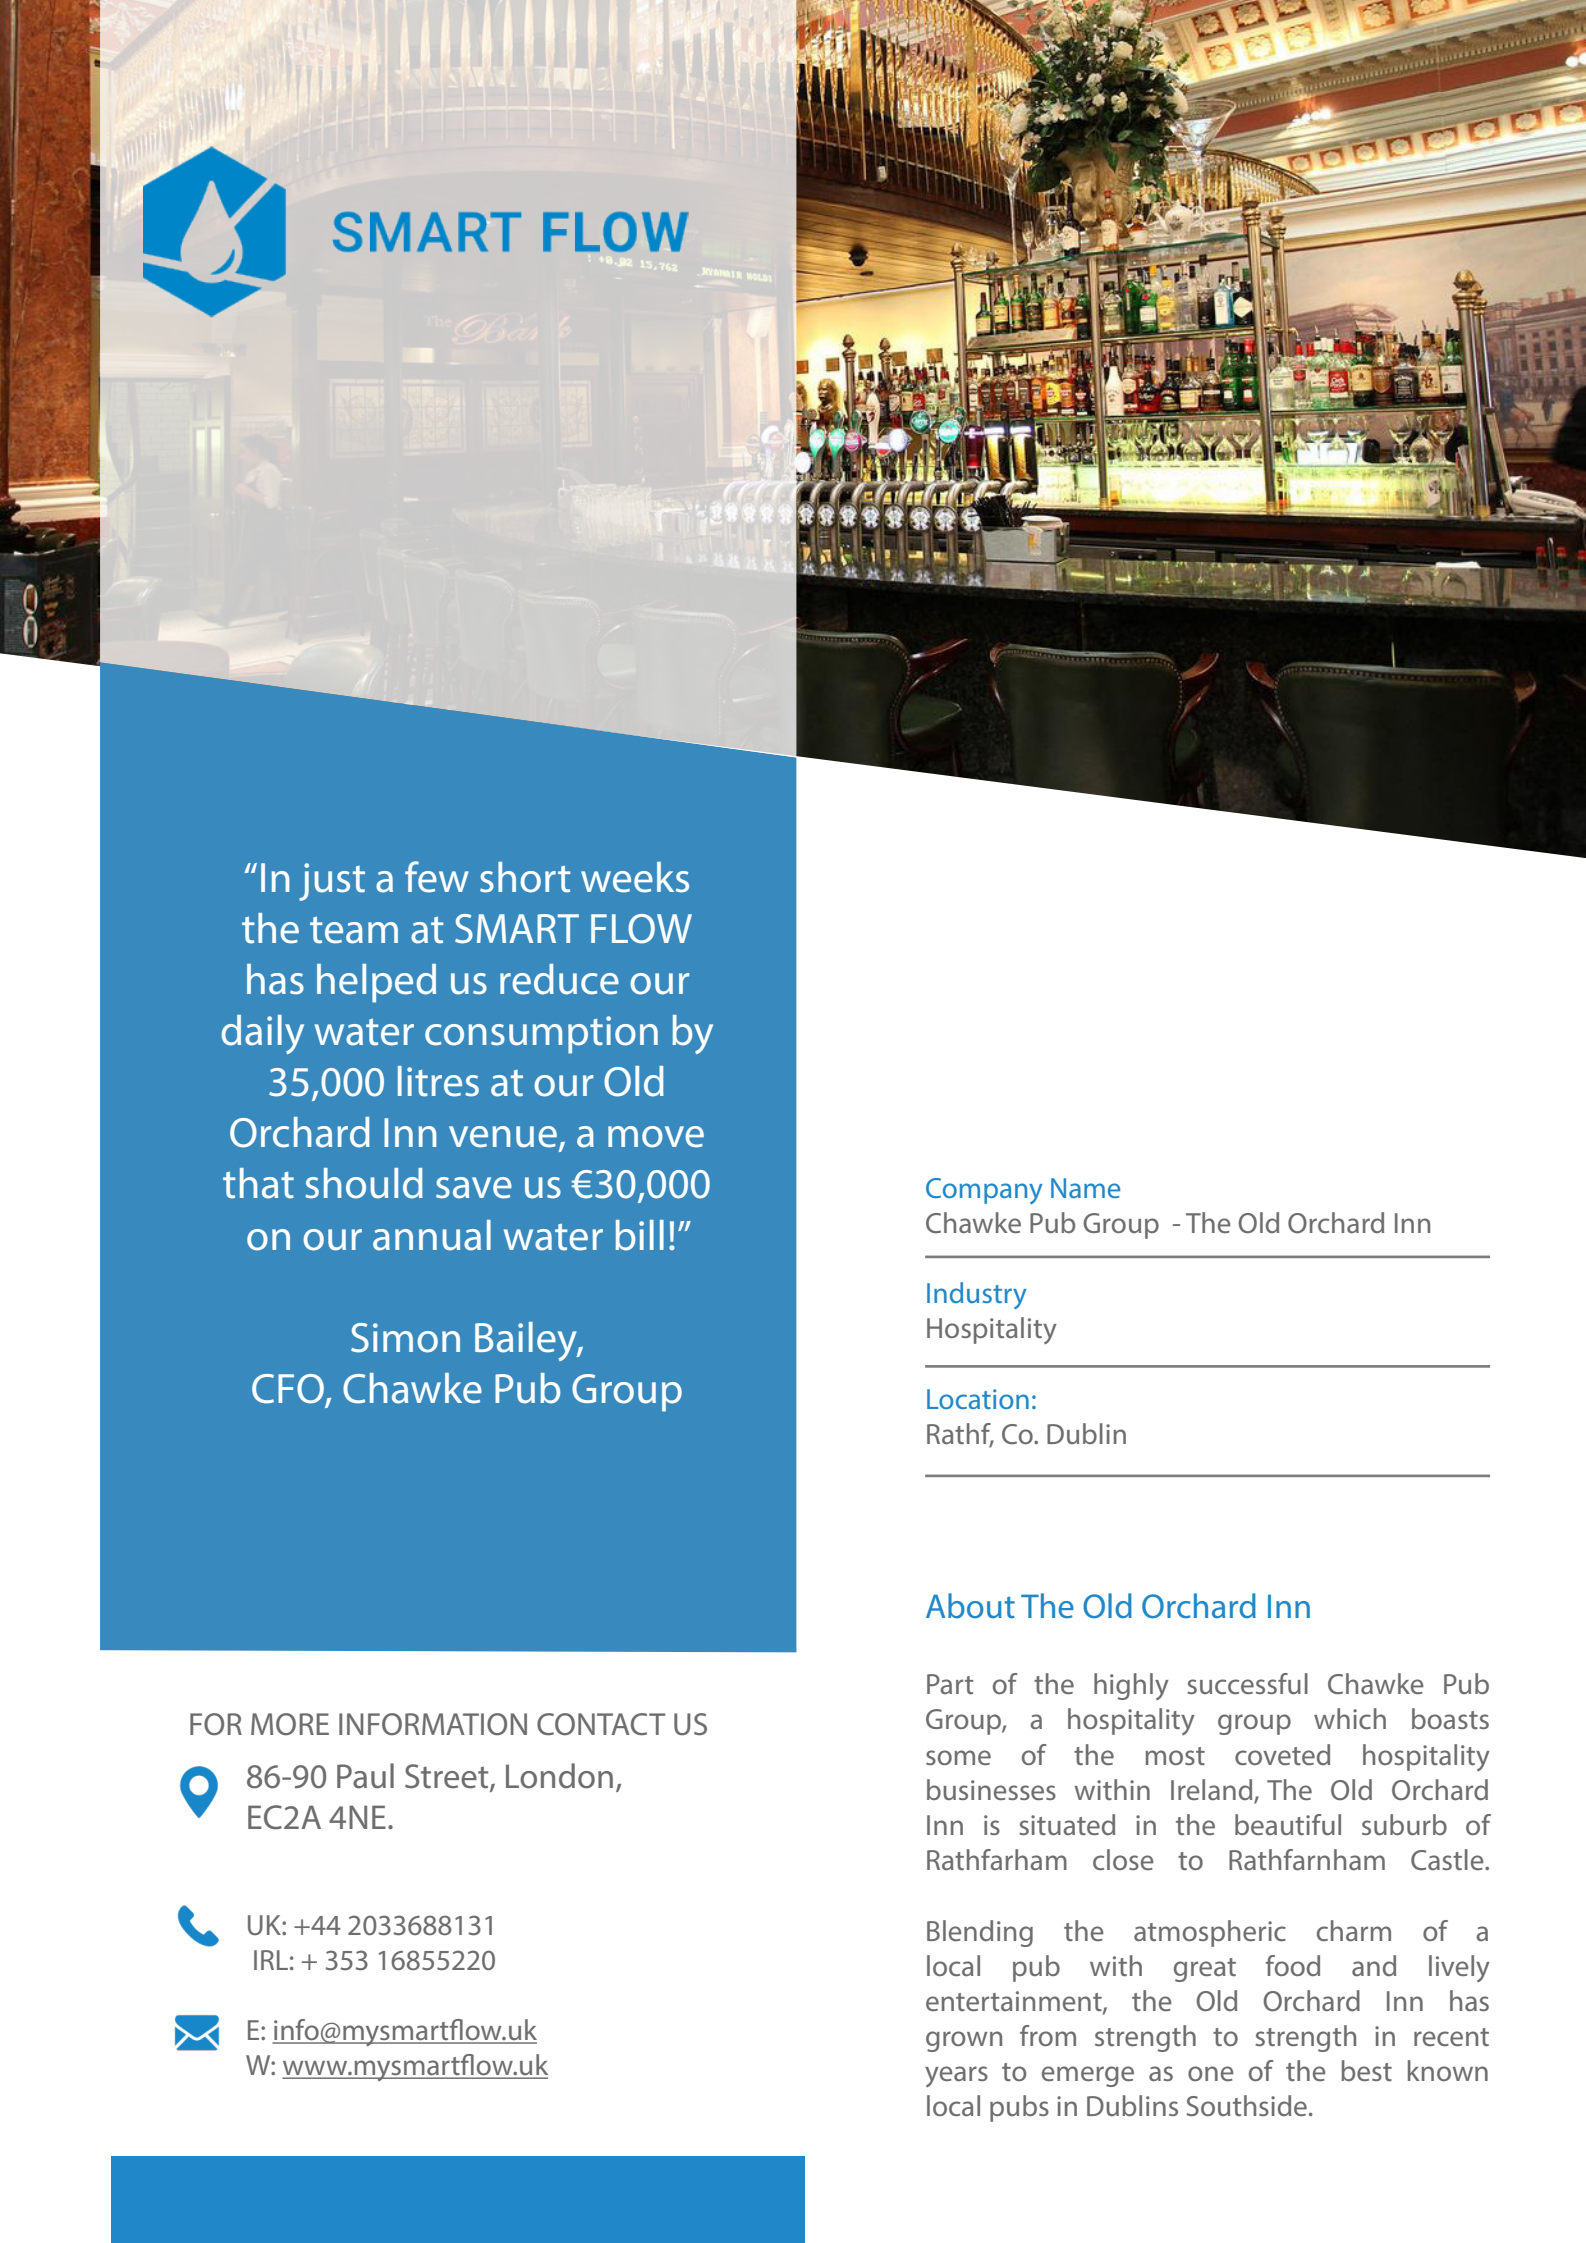 This screenshot has height=2243, width=1586. Describe the element at coordinates (1248, 1683) in the screenshot. I see `successful` at that location.
